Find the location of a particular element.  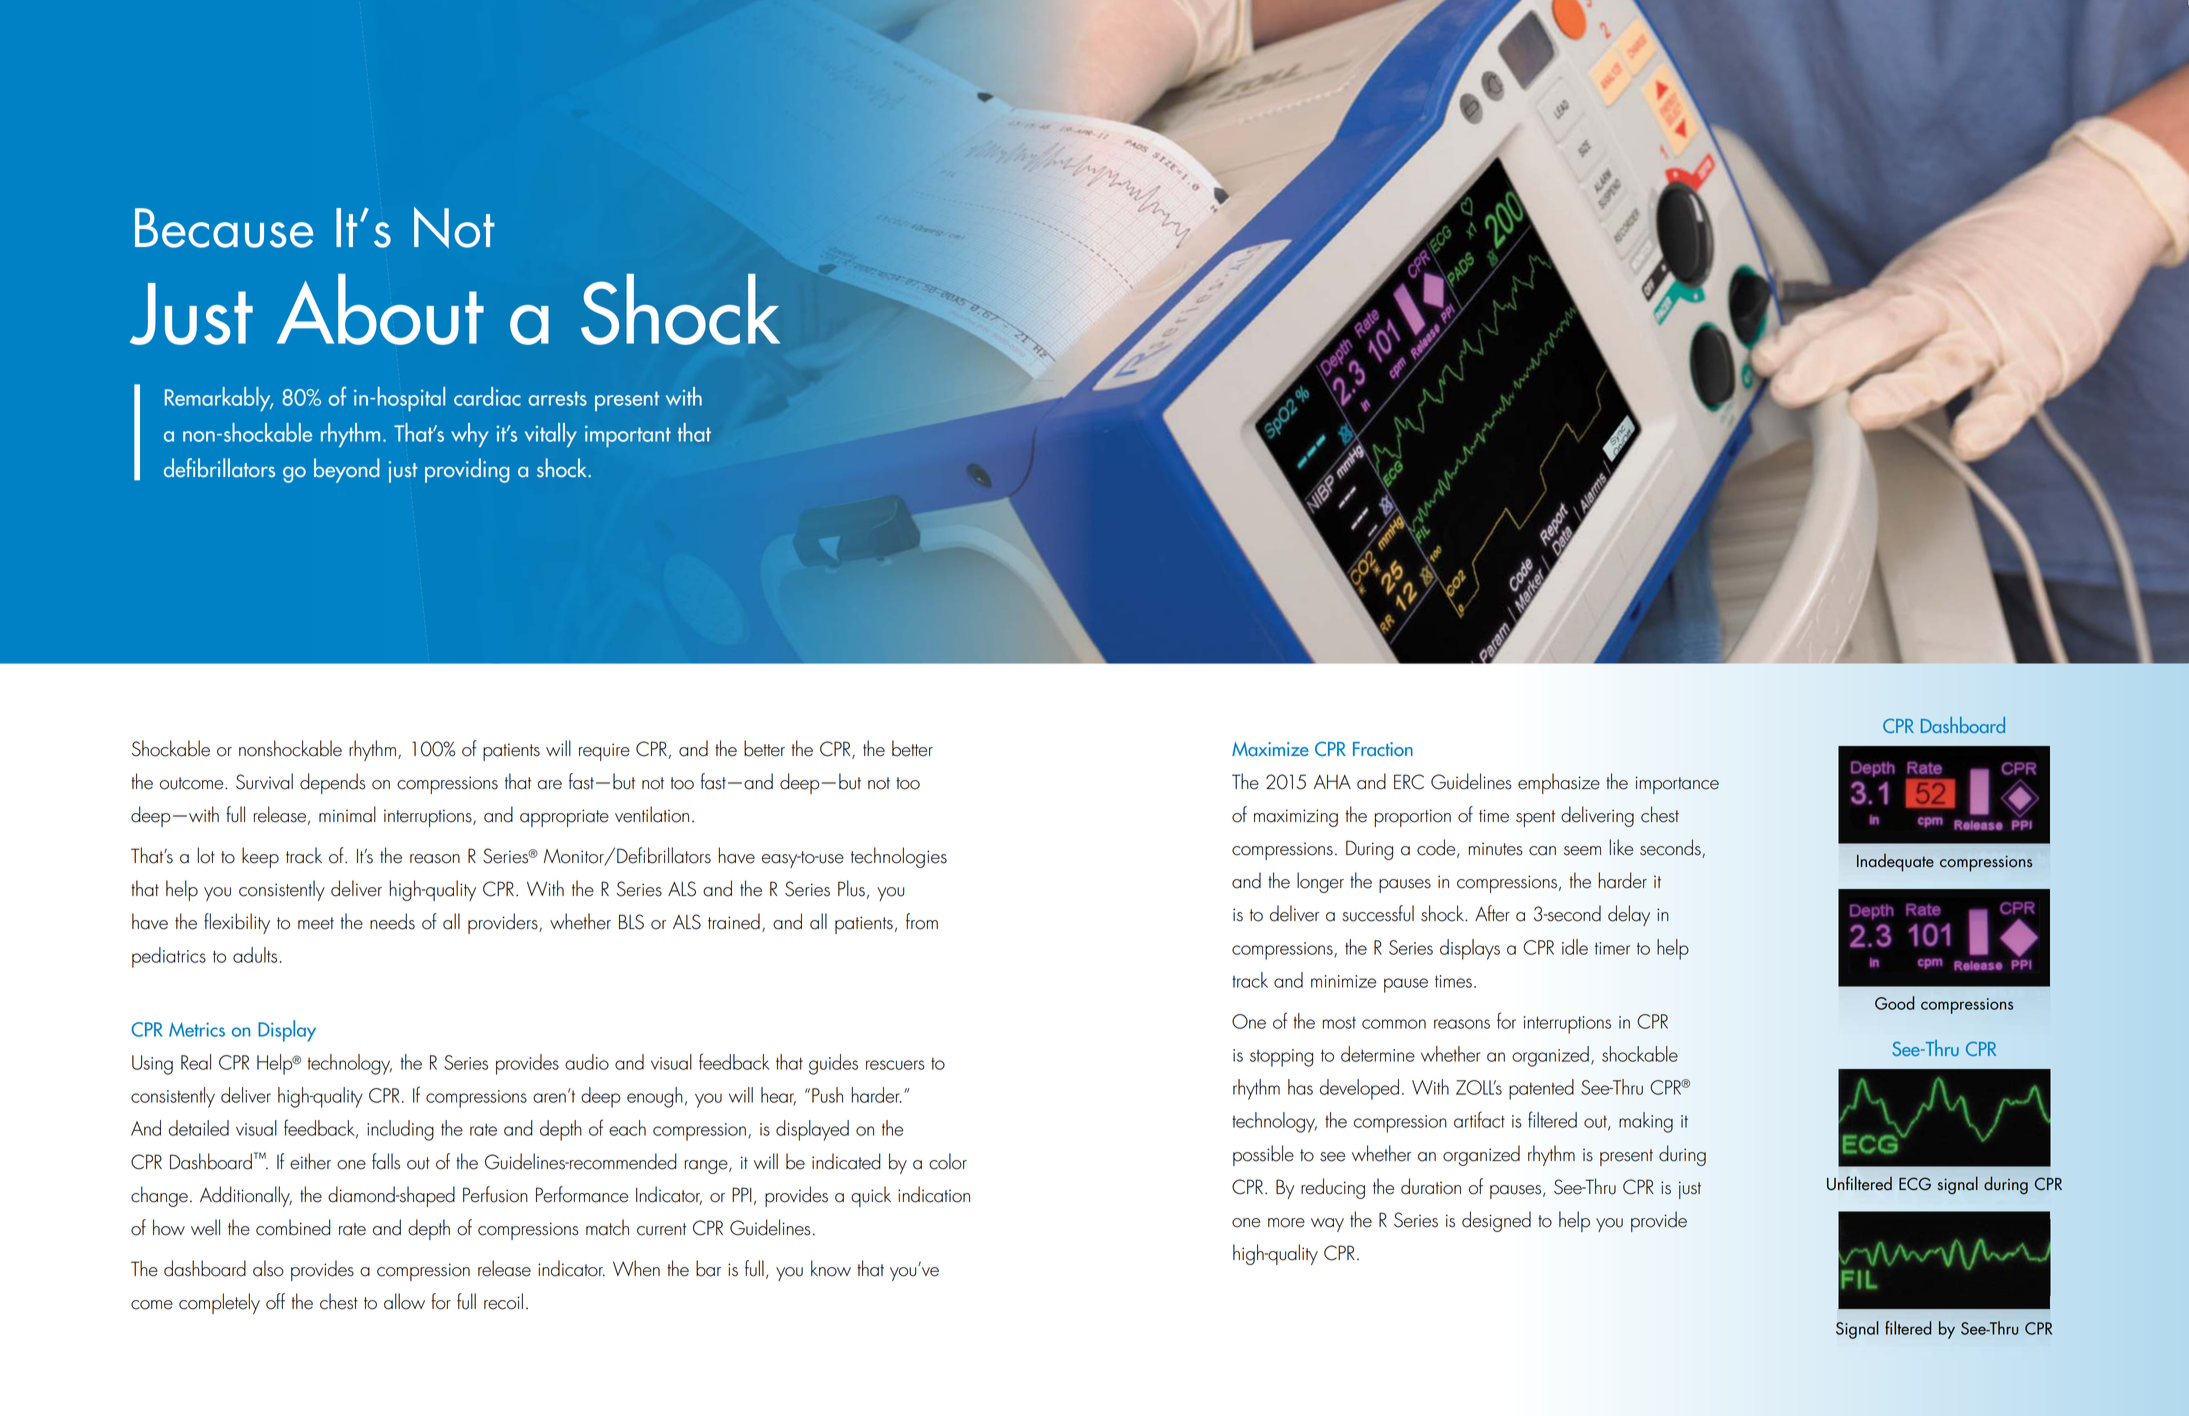

Maximize is located at coordinates (1270, 749).
